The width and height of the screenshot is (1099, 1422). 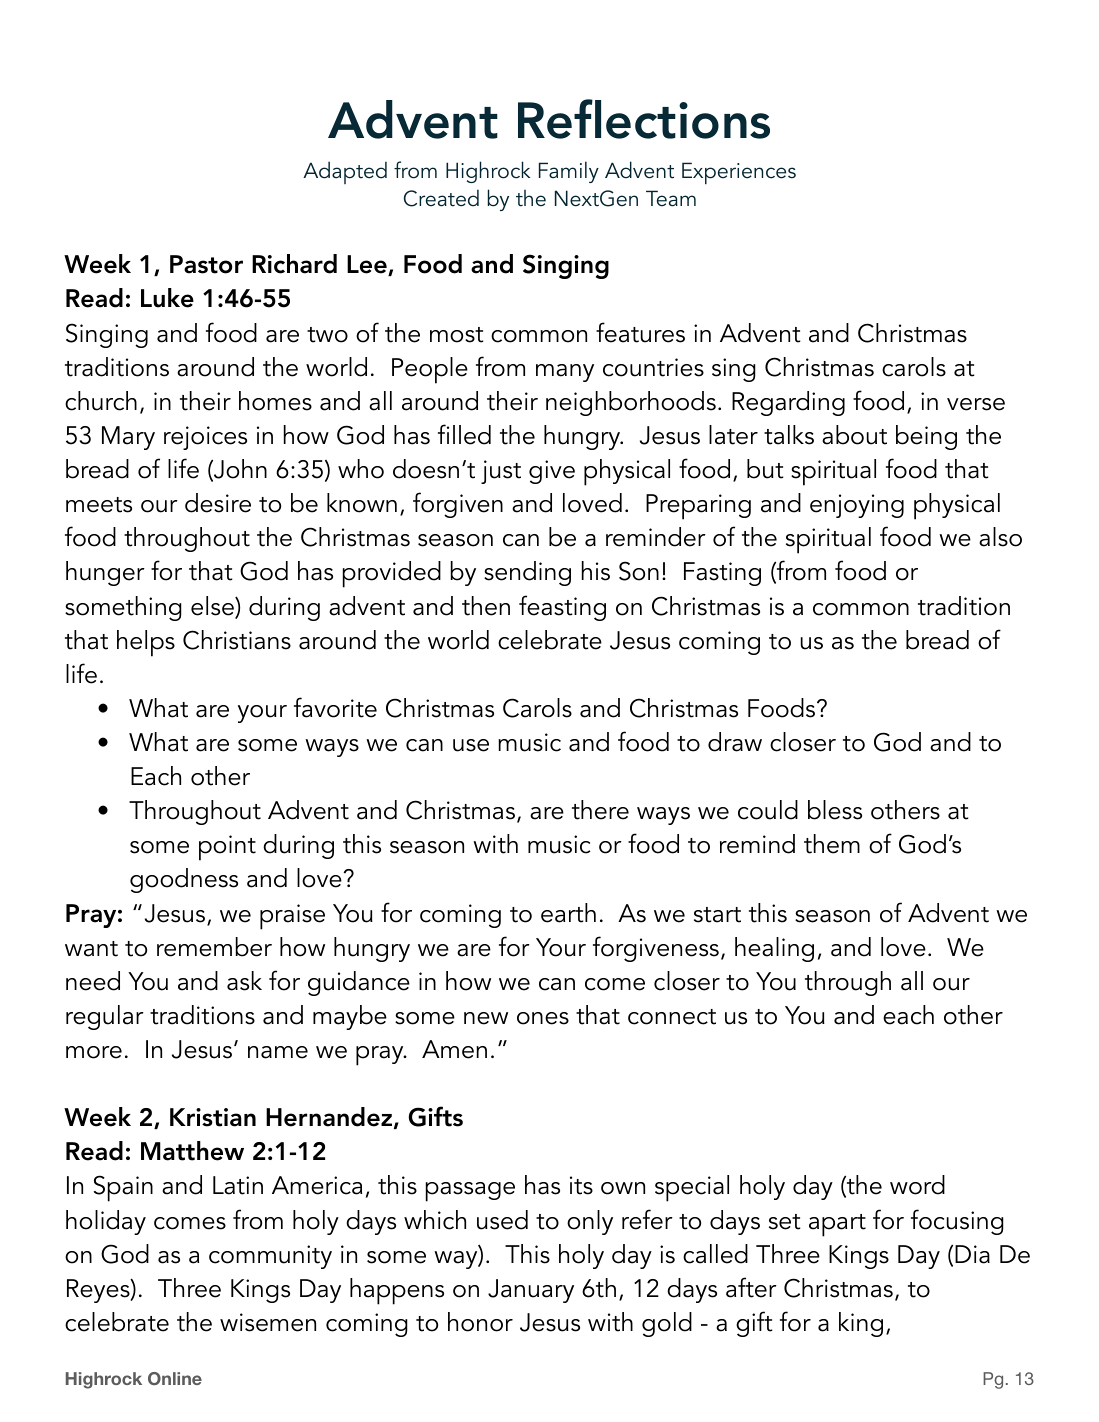 What do you see at coordinates (568, 913) in the screenshot?
I see `earth` at bounding box center [568, 913].
